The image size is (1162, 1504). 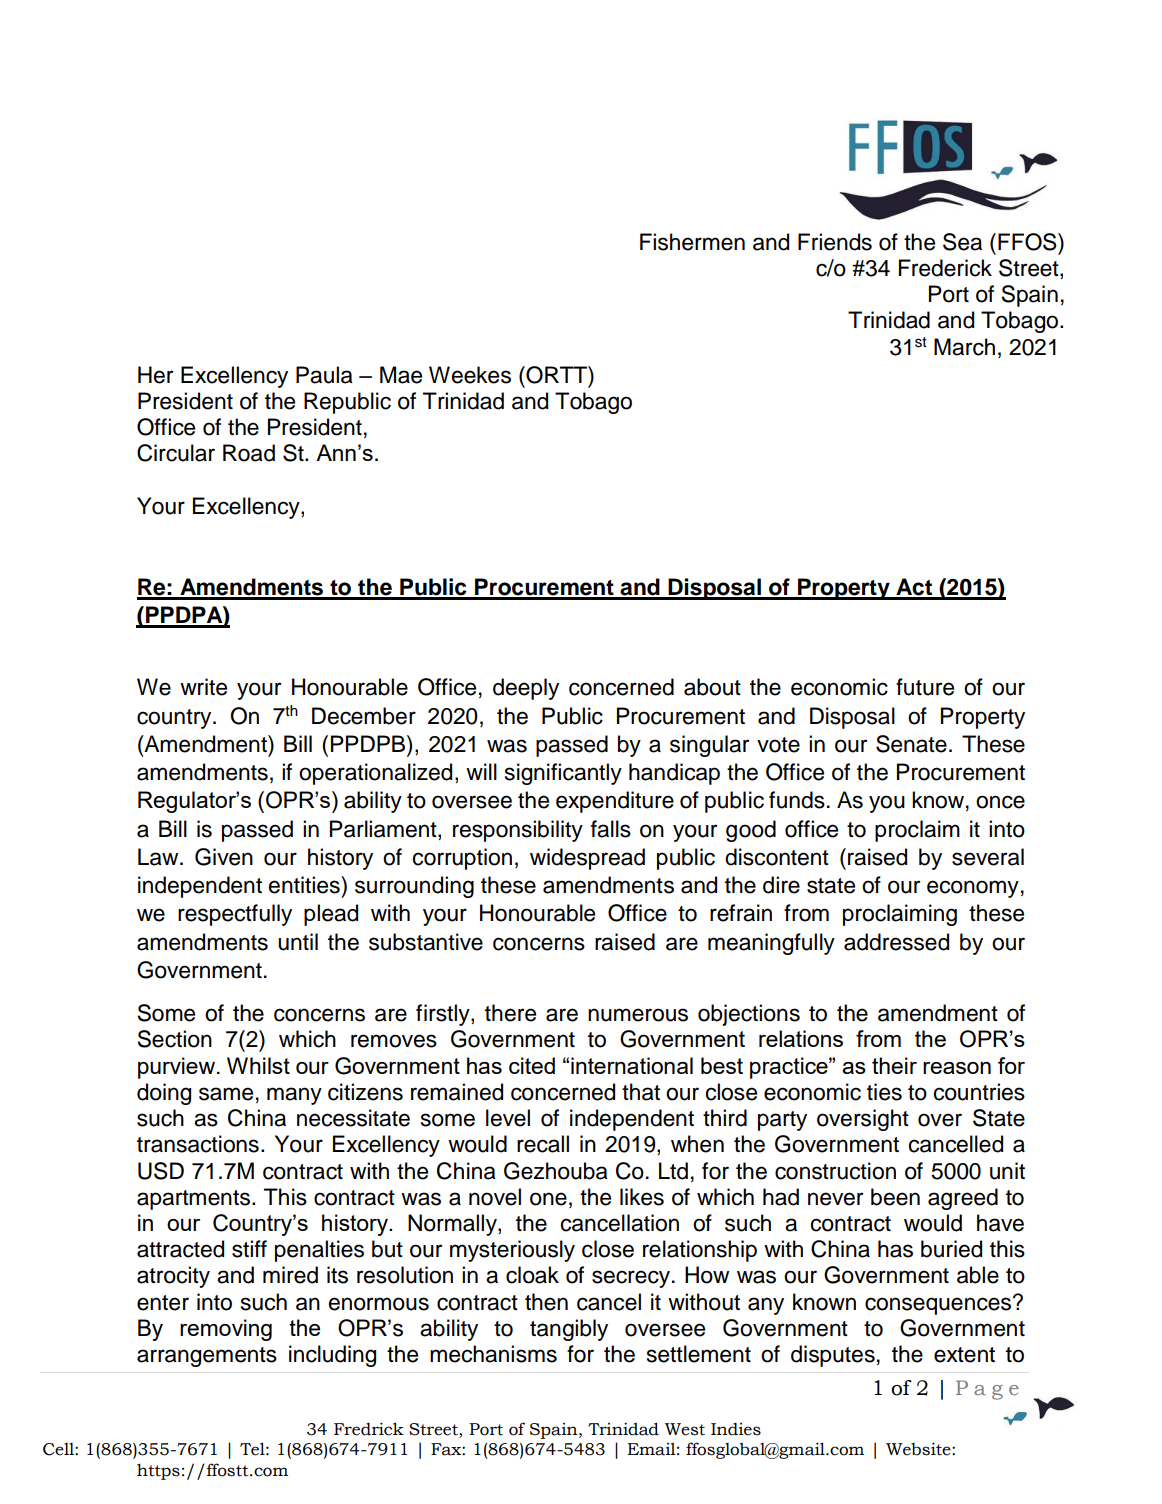 I want to click on Paula, so click(x=324, y=375).
